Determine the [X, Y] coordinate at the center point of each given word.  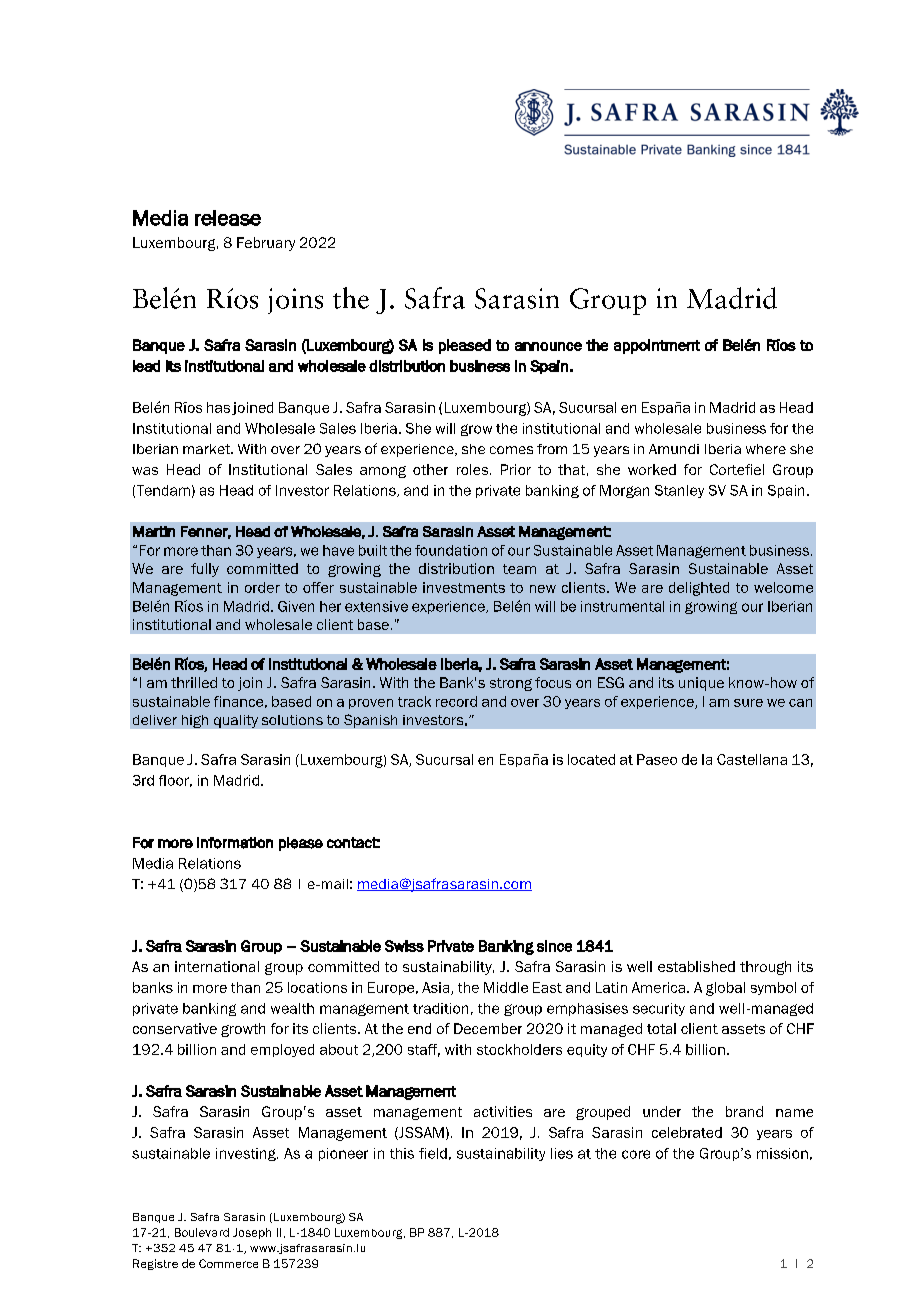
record [456, 701]
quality [236, 721]
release [228, 218]
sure [748, 703]
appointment [657, 346]
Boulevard [202, 1232]
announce [548, 346]
